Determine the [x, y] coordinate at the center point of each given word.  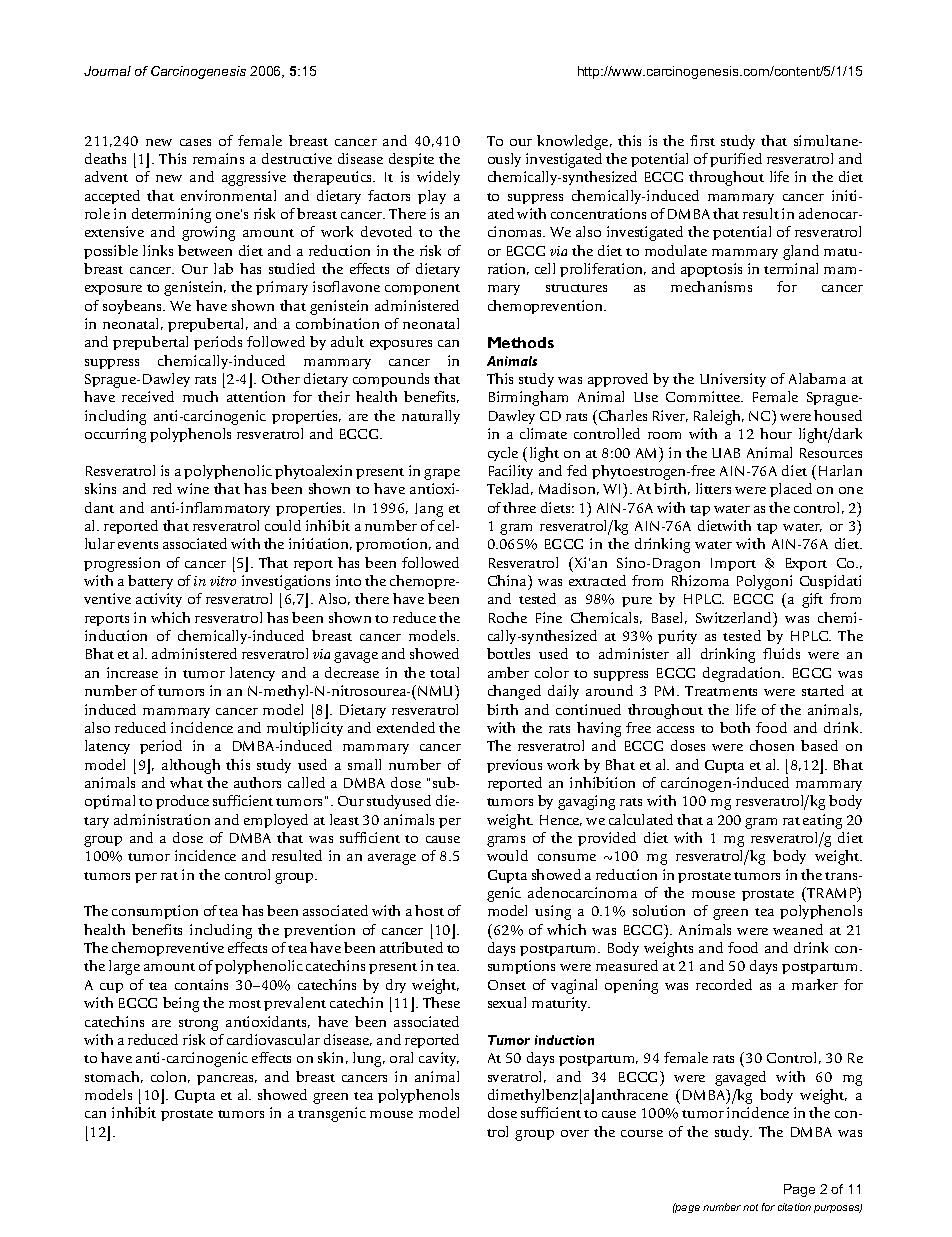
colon [170, 1077]
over [575, 1133]
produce [182, 802]
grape [442, 474]
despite [411, 160]
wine [193, 488]
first [702, 140]
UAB [726, 453]
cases [195, 142]
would [507, 855]
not [750, 1207]
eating [822, 821]
